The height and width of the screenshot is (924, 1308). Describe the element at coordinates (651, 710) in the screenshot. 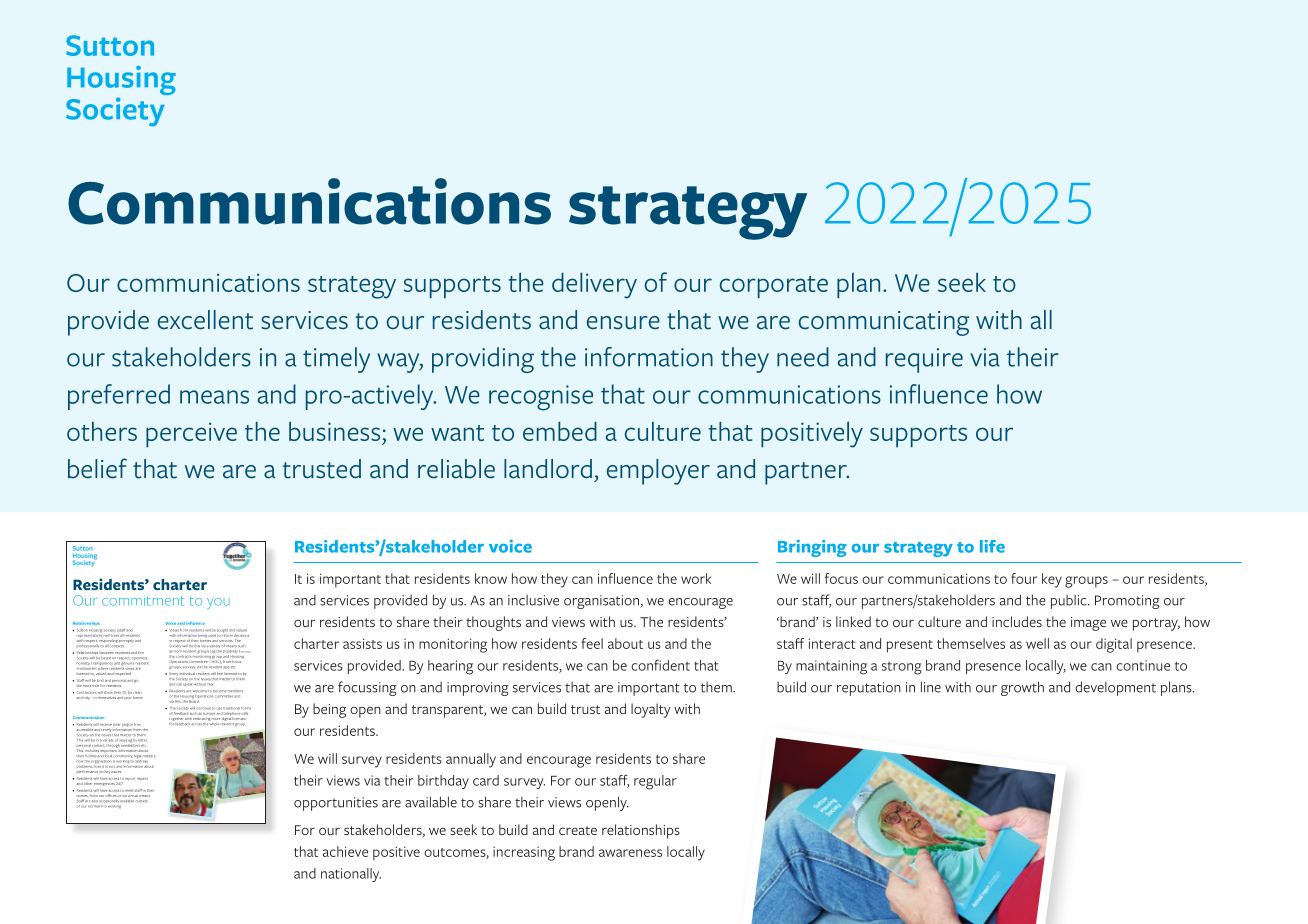

I see `loyalty` at that location.
